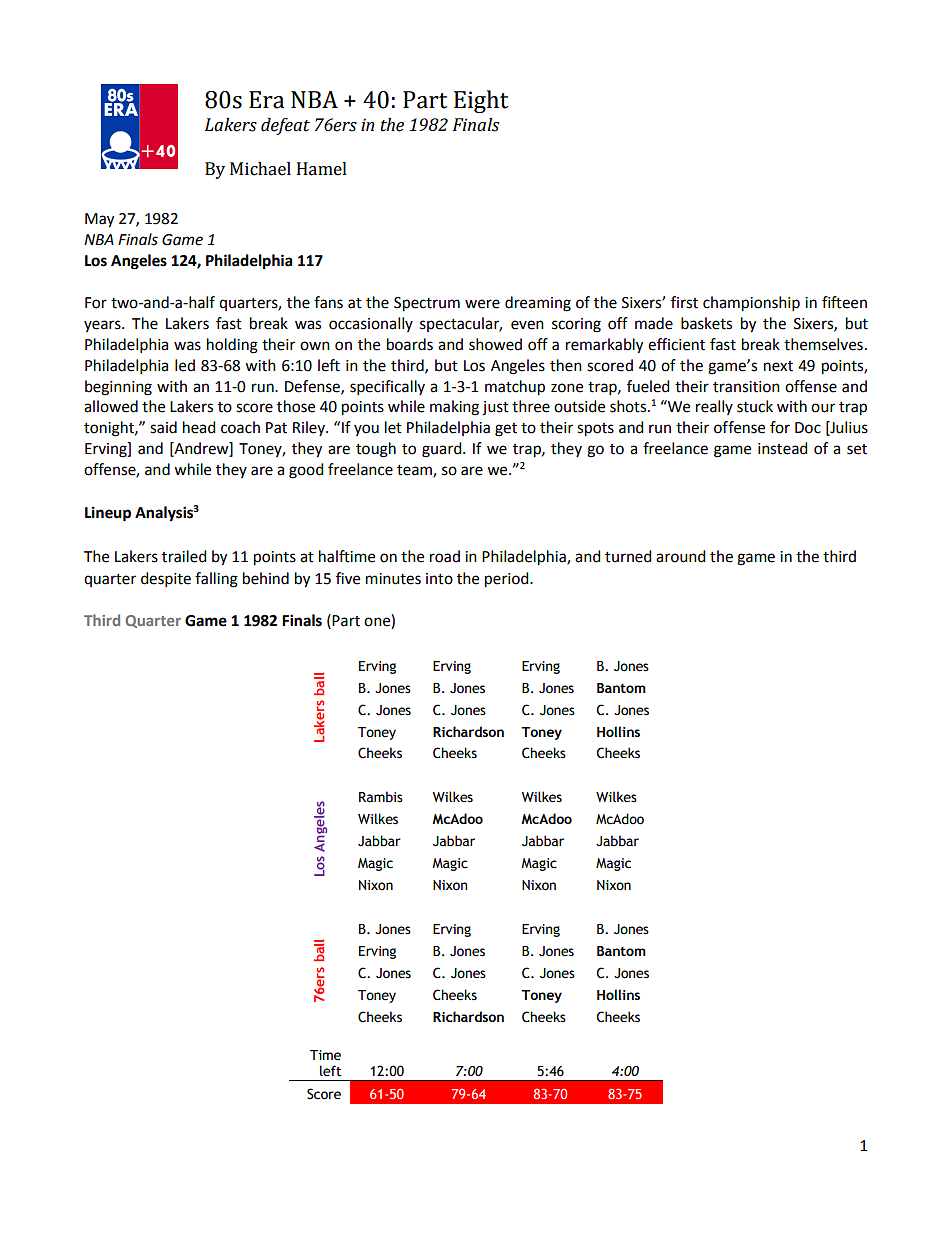 Image resolution: width=952 pixels, height=1233 pixels. I want to click on Era, so click(266, 100).
